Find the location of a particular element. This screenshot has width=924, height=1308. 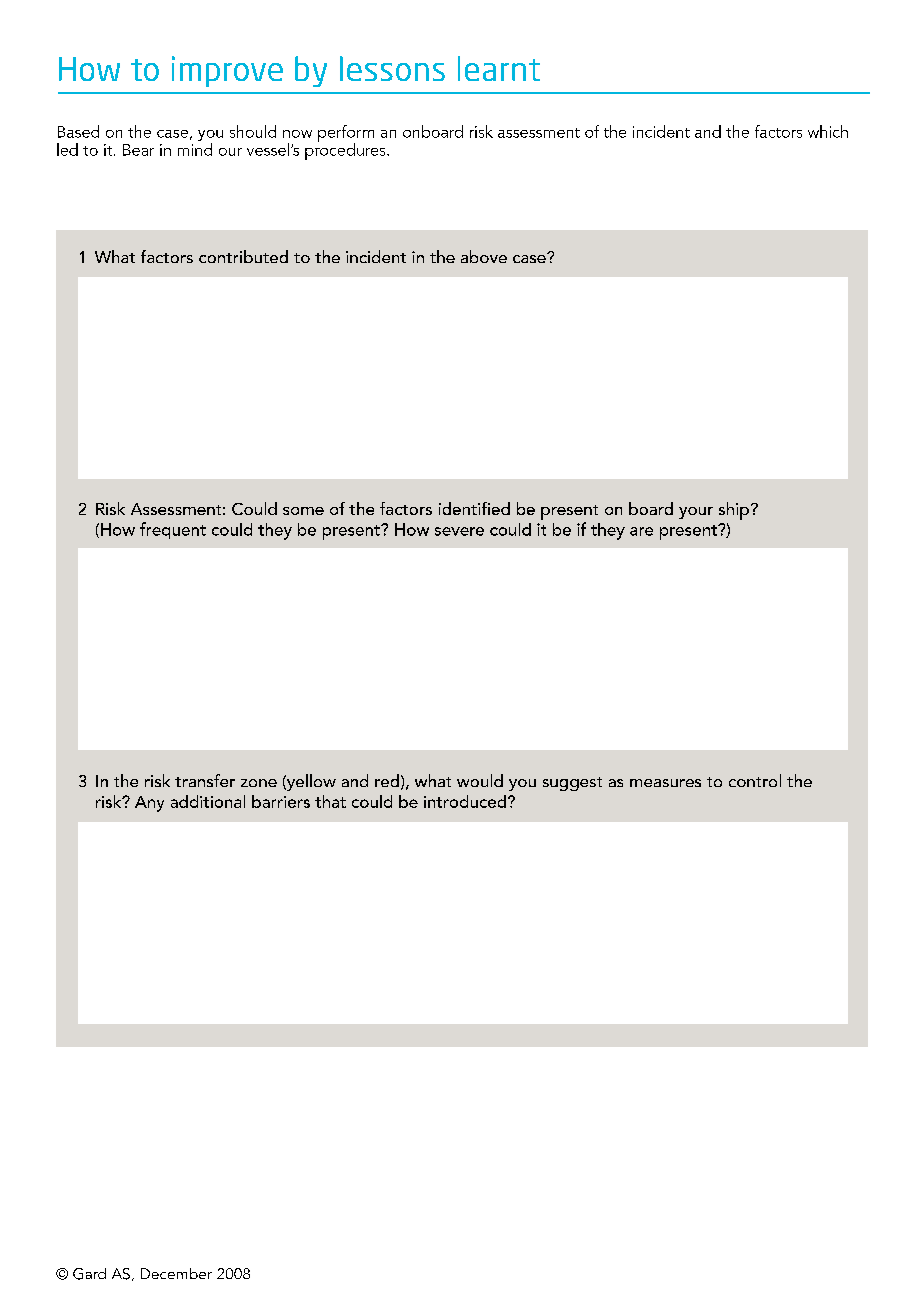

Gard is located at coordinates (89, 1274).
